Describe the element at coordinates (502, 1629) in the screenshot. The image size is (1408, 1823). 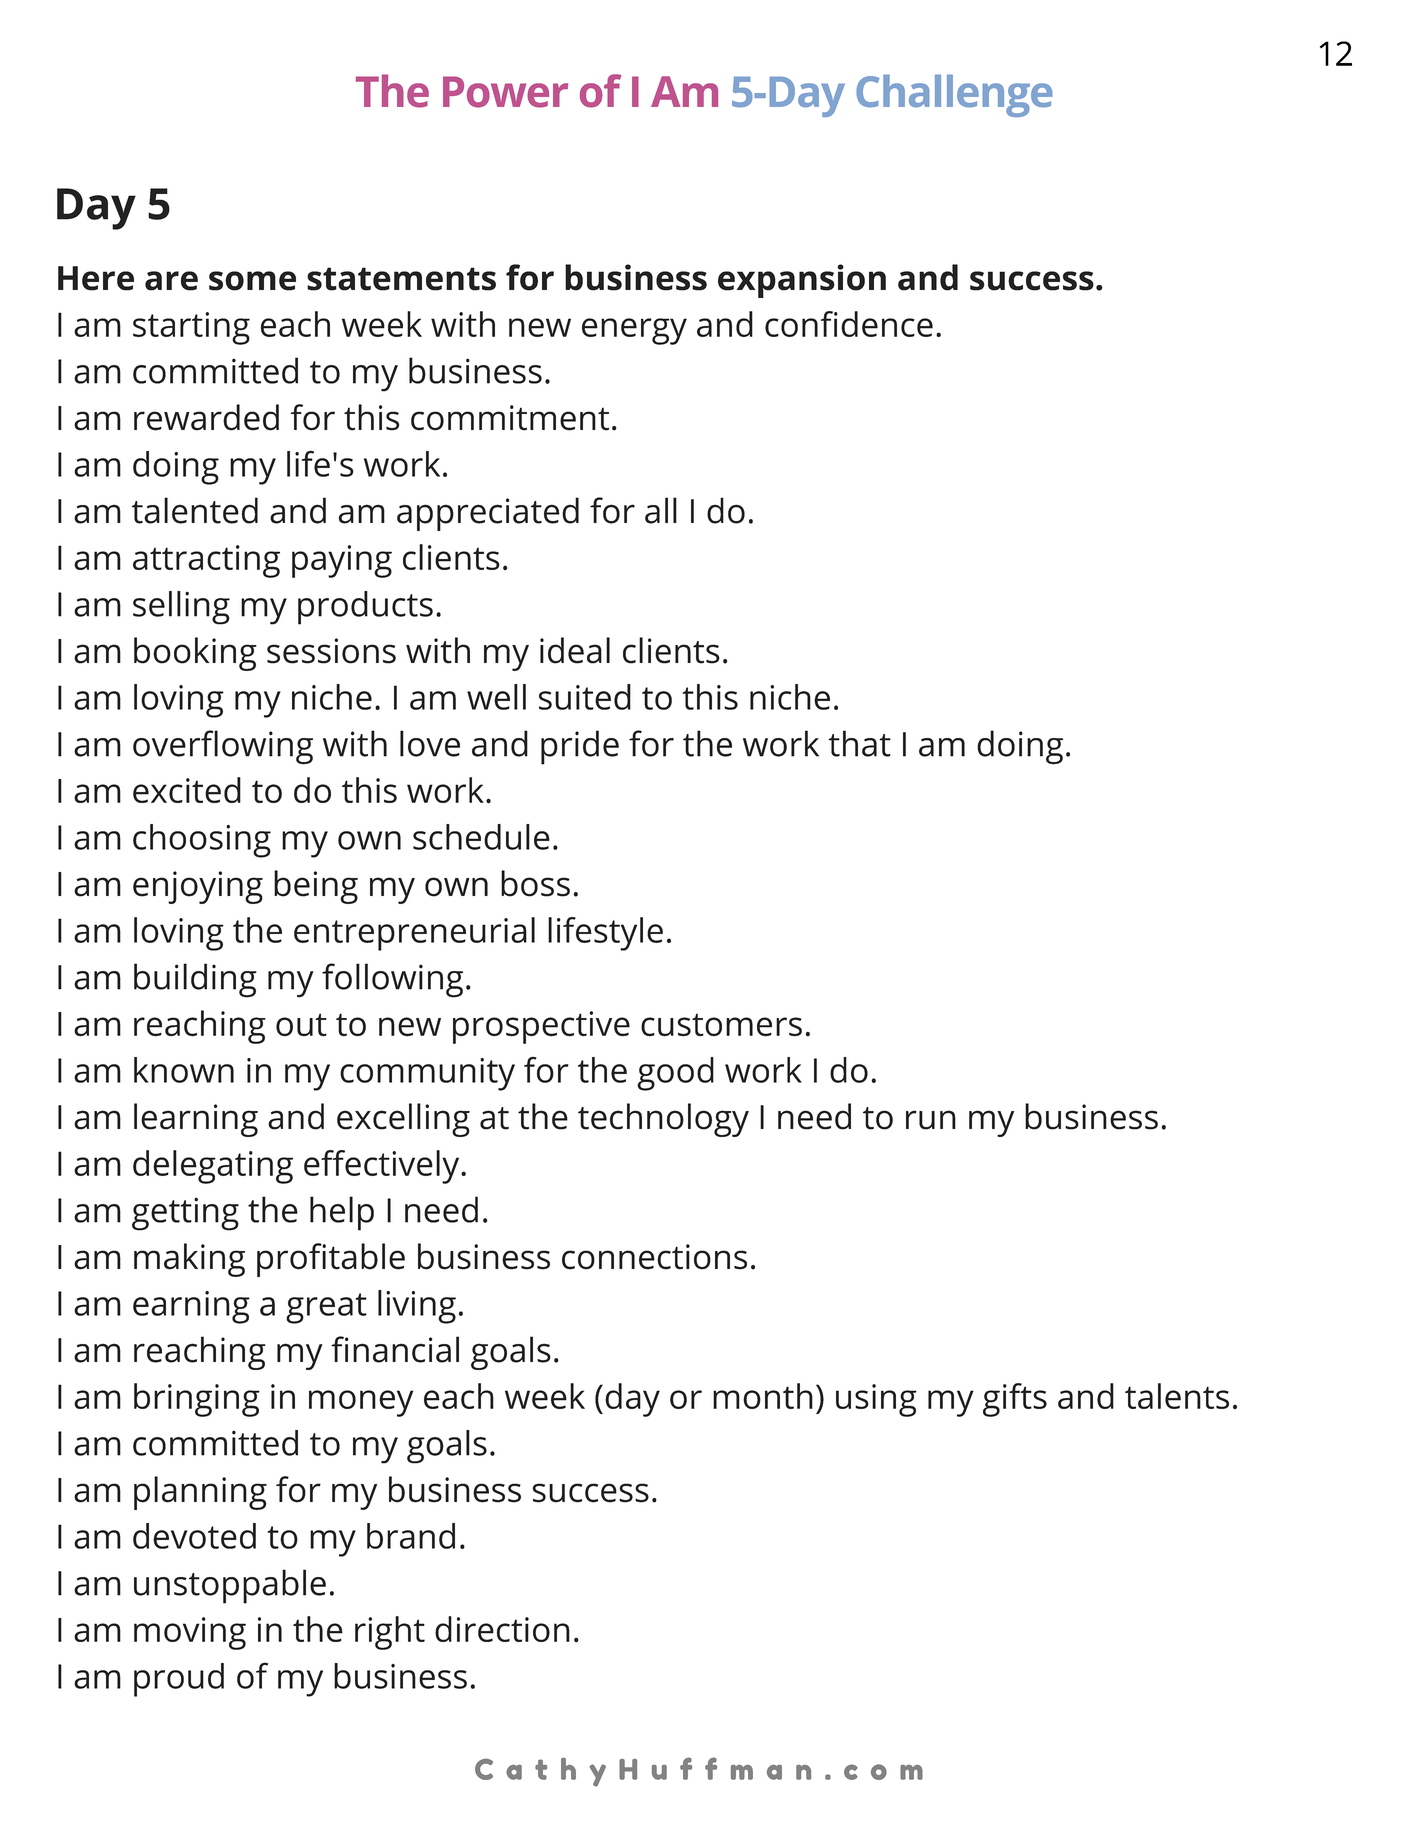
I see `direction` at that location.
